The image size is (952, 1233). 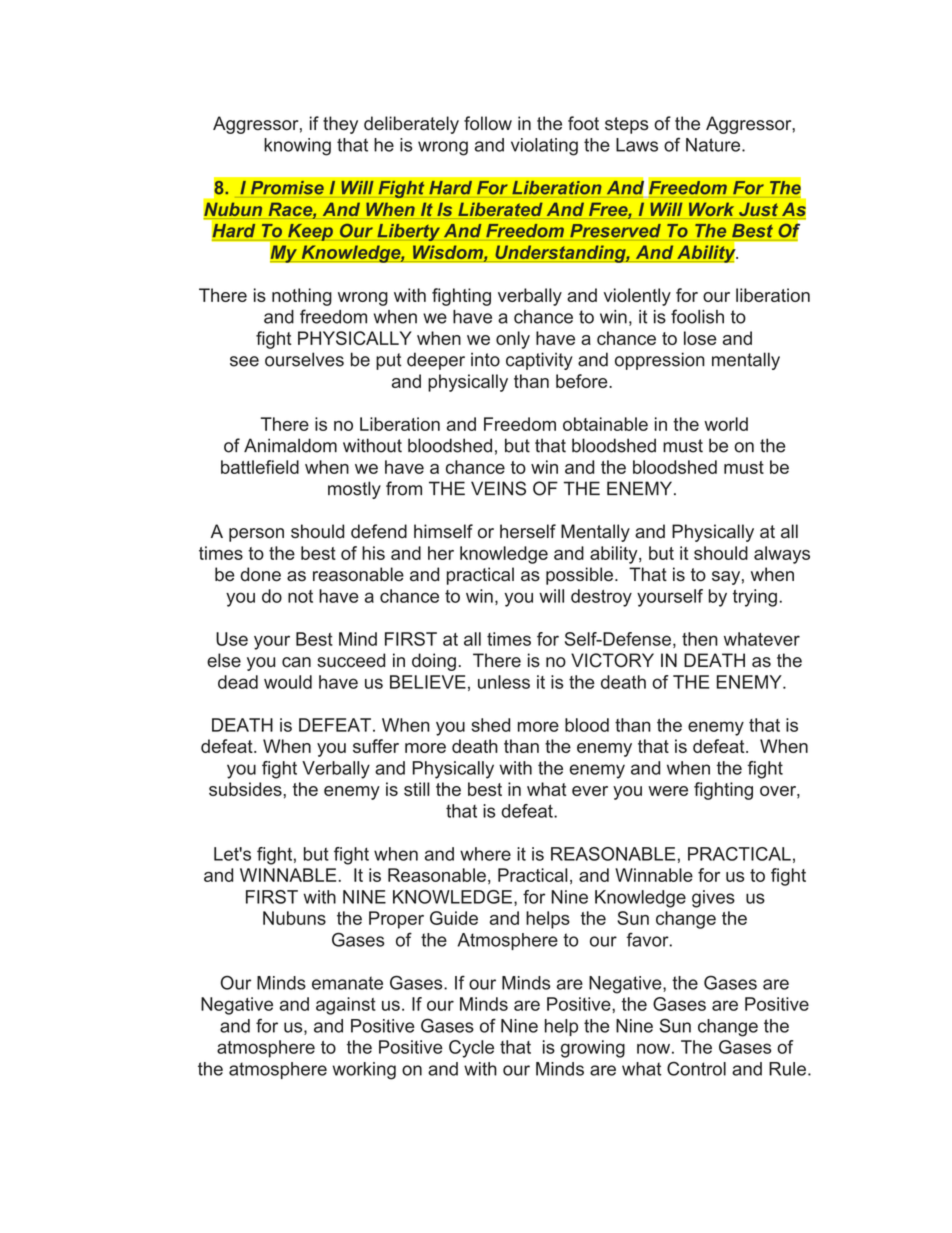 What do you see at coordinates (246, 789) in the screenshot?
I see `subsides` at bounding box center [246, 789].
